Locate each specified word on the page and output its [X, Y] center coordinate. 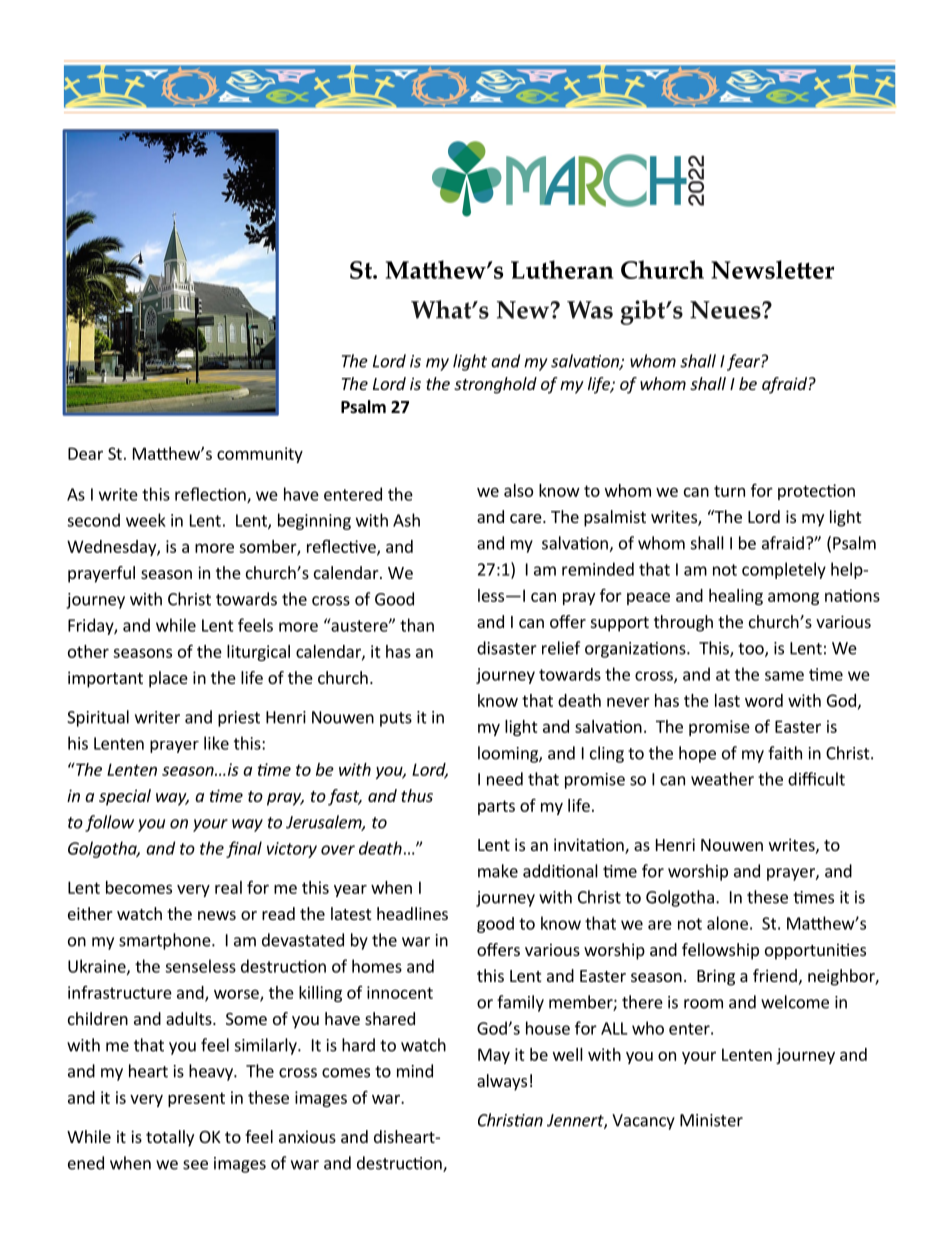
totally [170, 1138]
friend [775, 975]
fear [744, 362]
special [125, 797]
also [518, 490]
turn [729, 491]
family [520, 1003]
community [260, 455]
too [752, 650]
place [168, 679]
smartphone [166, 941]
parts [496, 807]
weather [722, 779]
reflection [211, 495]
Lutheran [562, 269]
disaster [507, 648]
